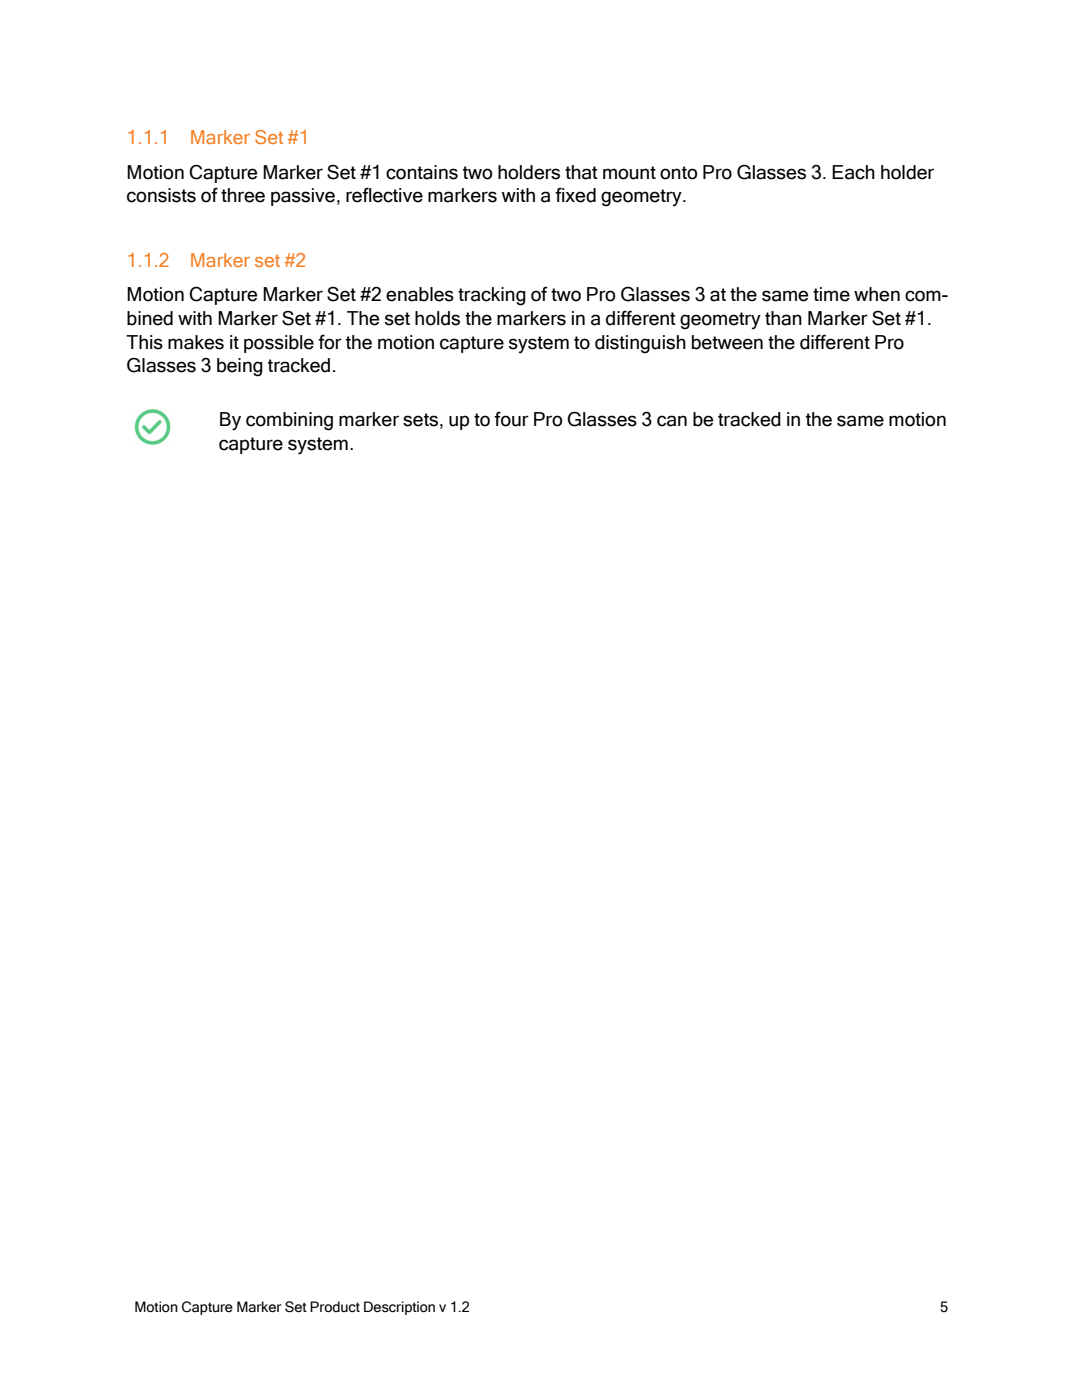 The height and width of the page is (1392, 1076). Describe the element at coordinates (335, 1307) in the page. I see `Product` at that location.
